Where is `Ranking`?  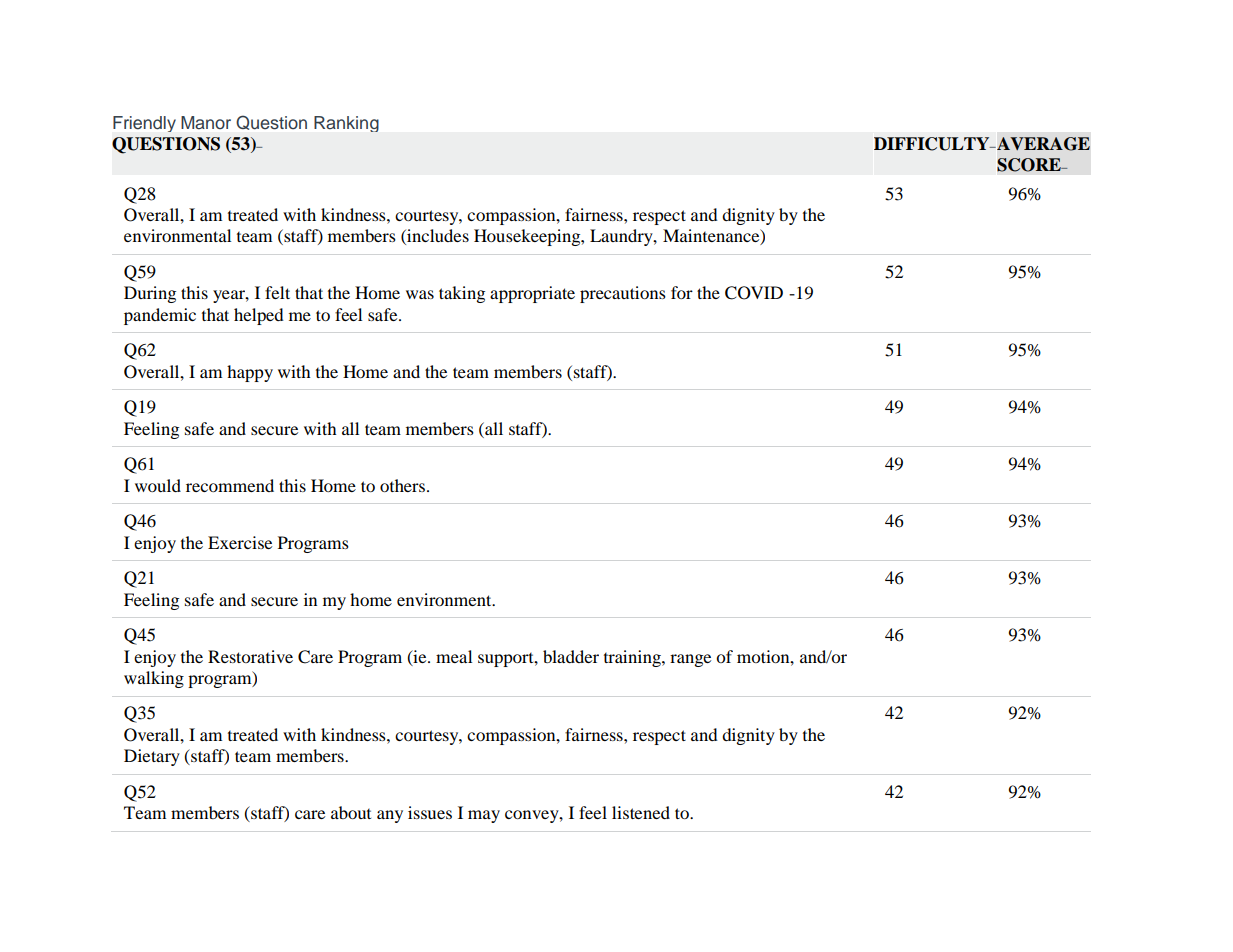 Ranking is located at coordinates (346, 124).
